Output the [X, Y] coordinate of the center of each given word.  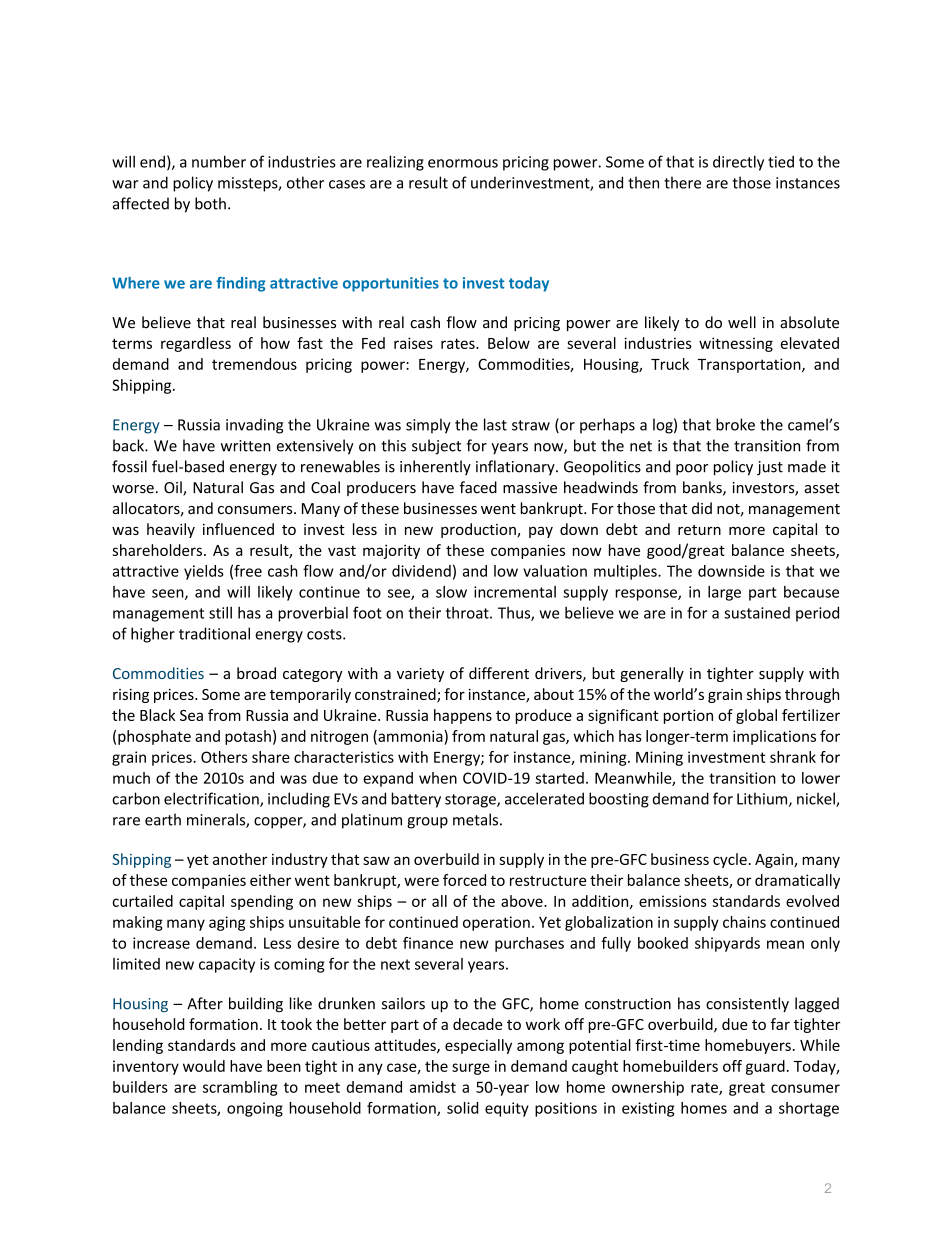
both [210, 203]
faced [478, 487]
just [770, 468]
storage [471, 801]
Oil [174, 488]
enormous [463, 163]
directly [738, 163]
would [204, 1066]
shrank [793, 757]
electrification [212, 799]
